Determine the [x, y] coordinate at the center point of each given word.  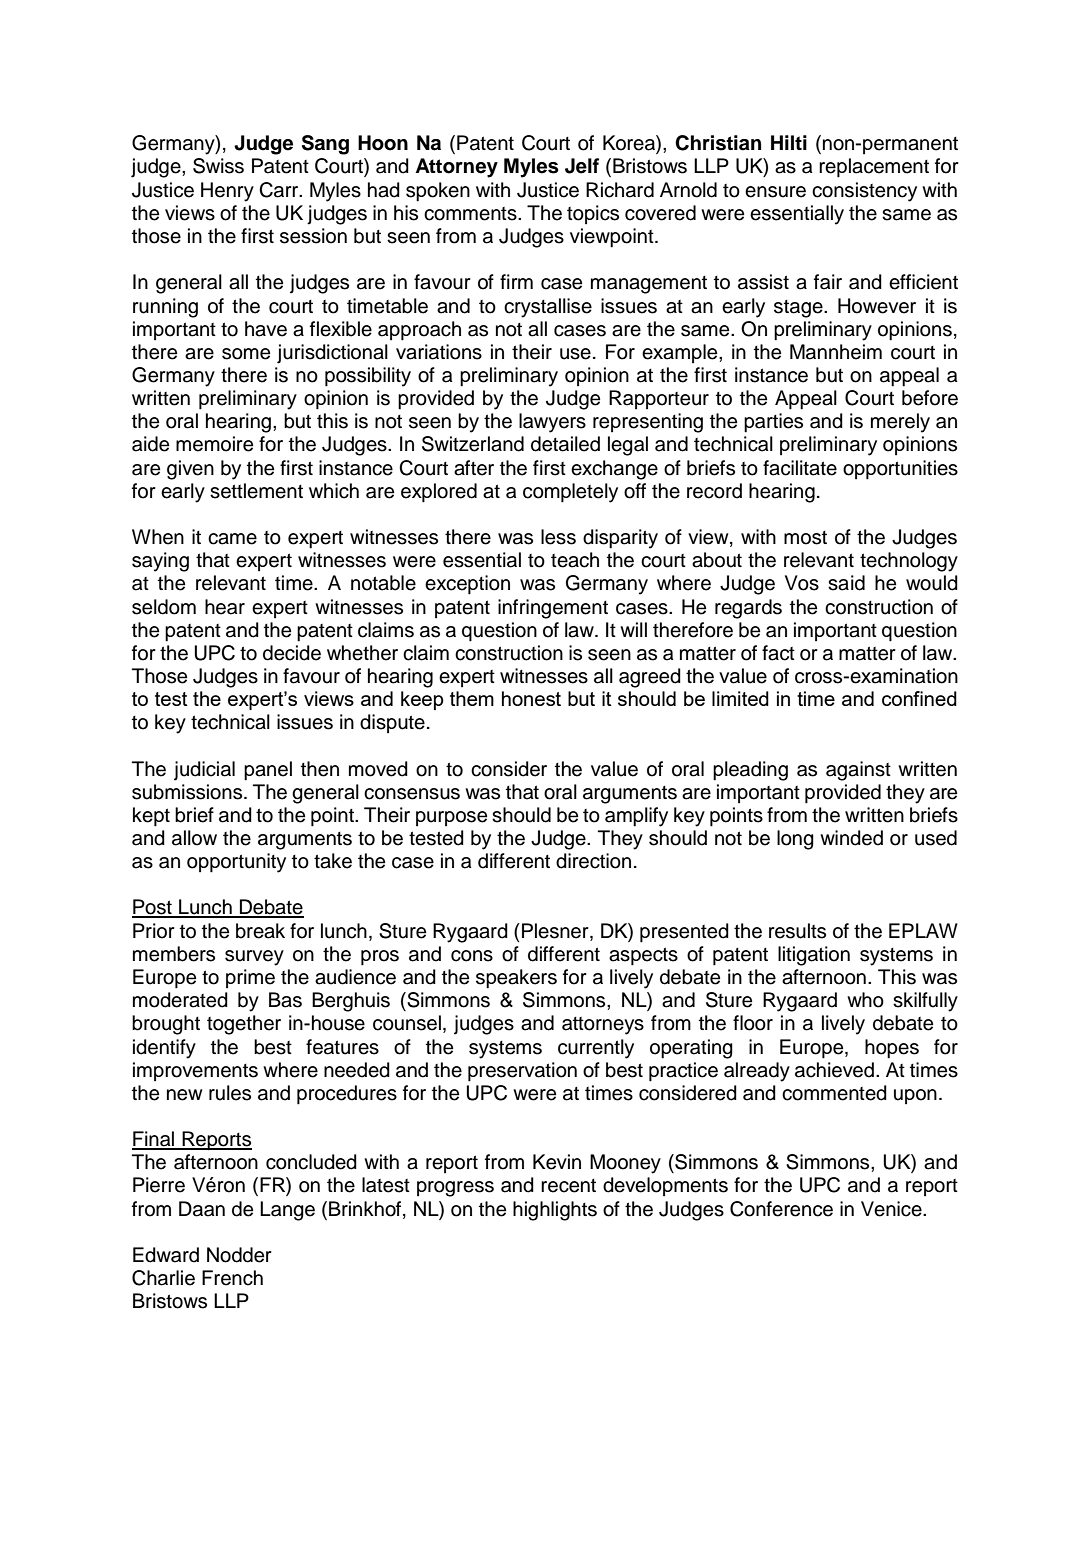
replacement [874, 168]
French [232, 1278]
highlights [555, 1211]
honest [531, 698]
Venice [892, 1209]
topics [593, 214]
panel [268, 771]
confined [919, 698]
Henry [227, 192]
